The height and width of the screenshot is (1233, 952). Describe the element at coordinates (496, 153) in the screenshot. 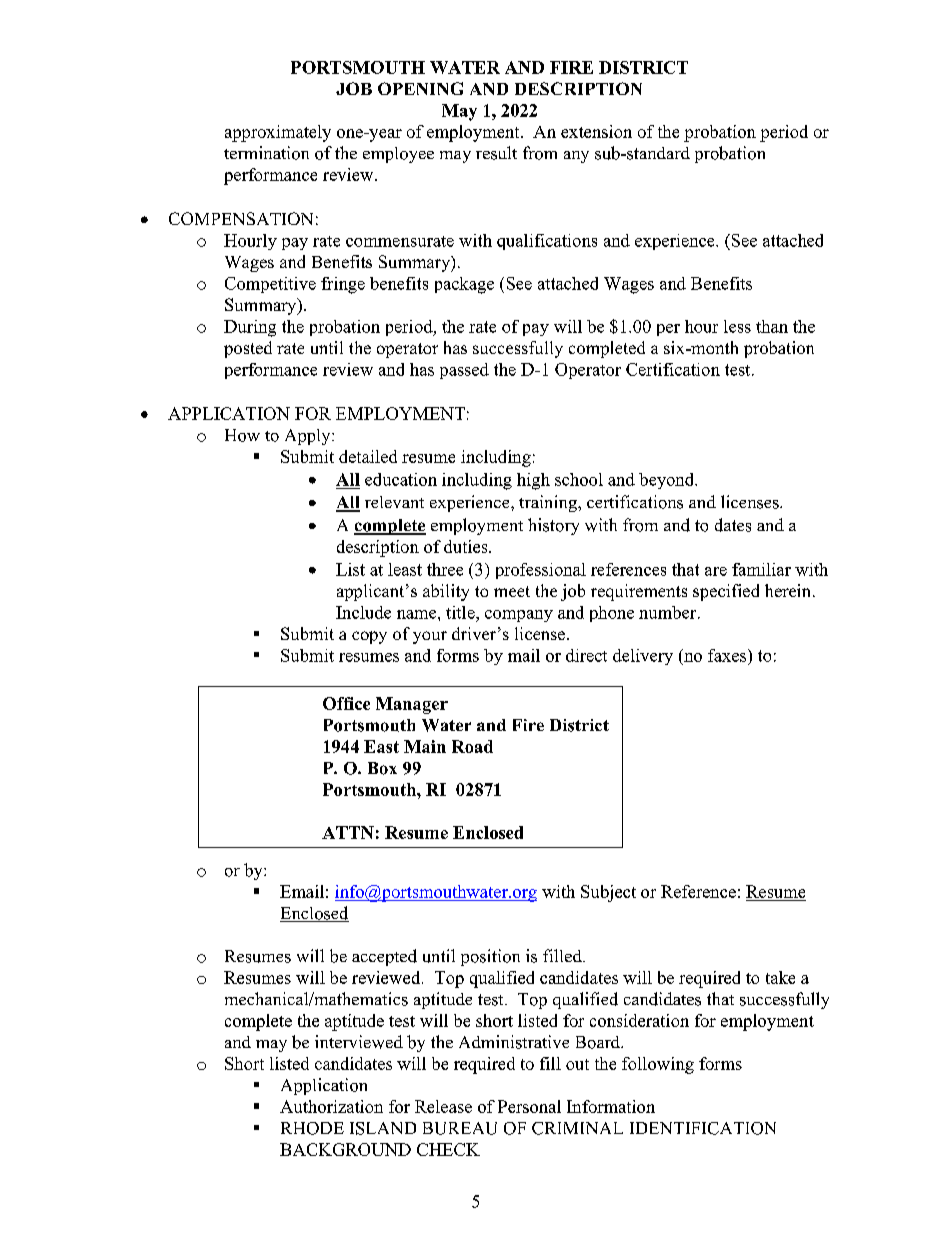

I see `result` at that location.
